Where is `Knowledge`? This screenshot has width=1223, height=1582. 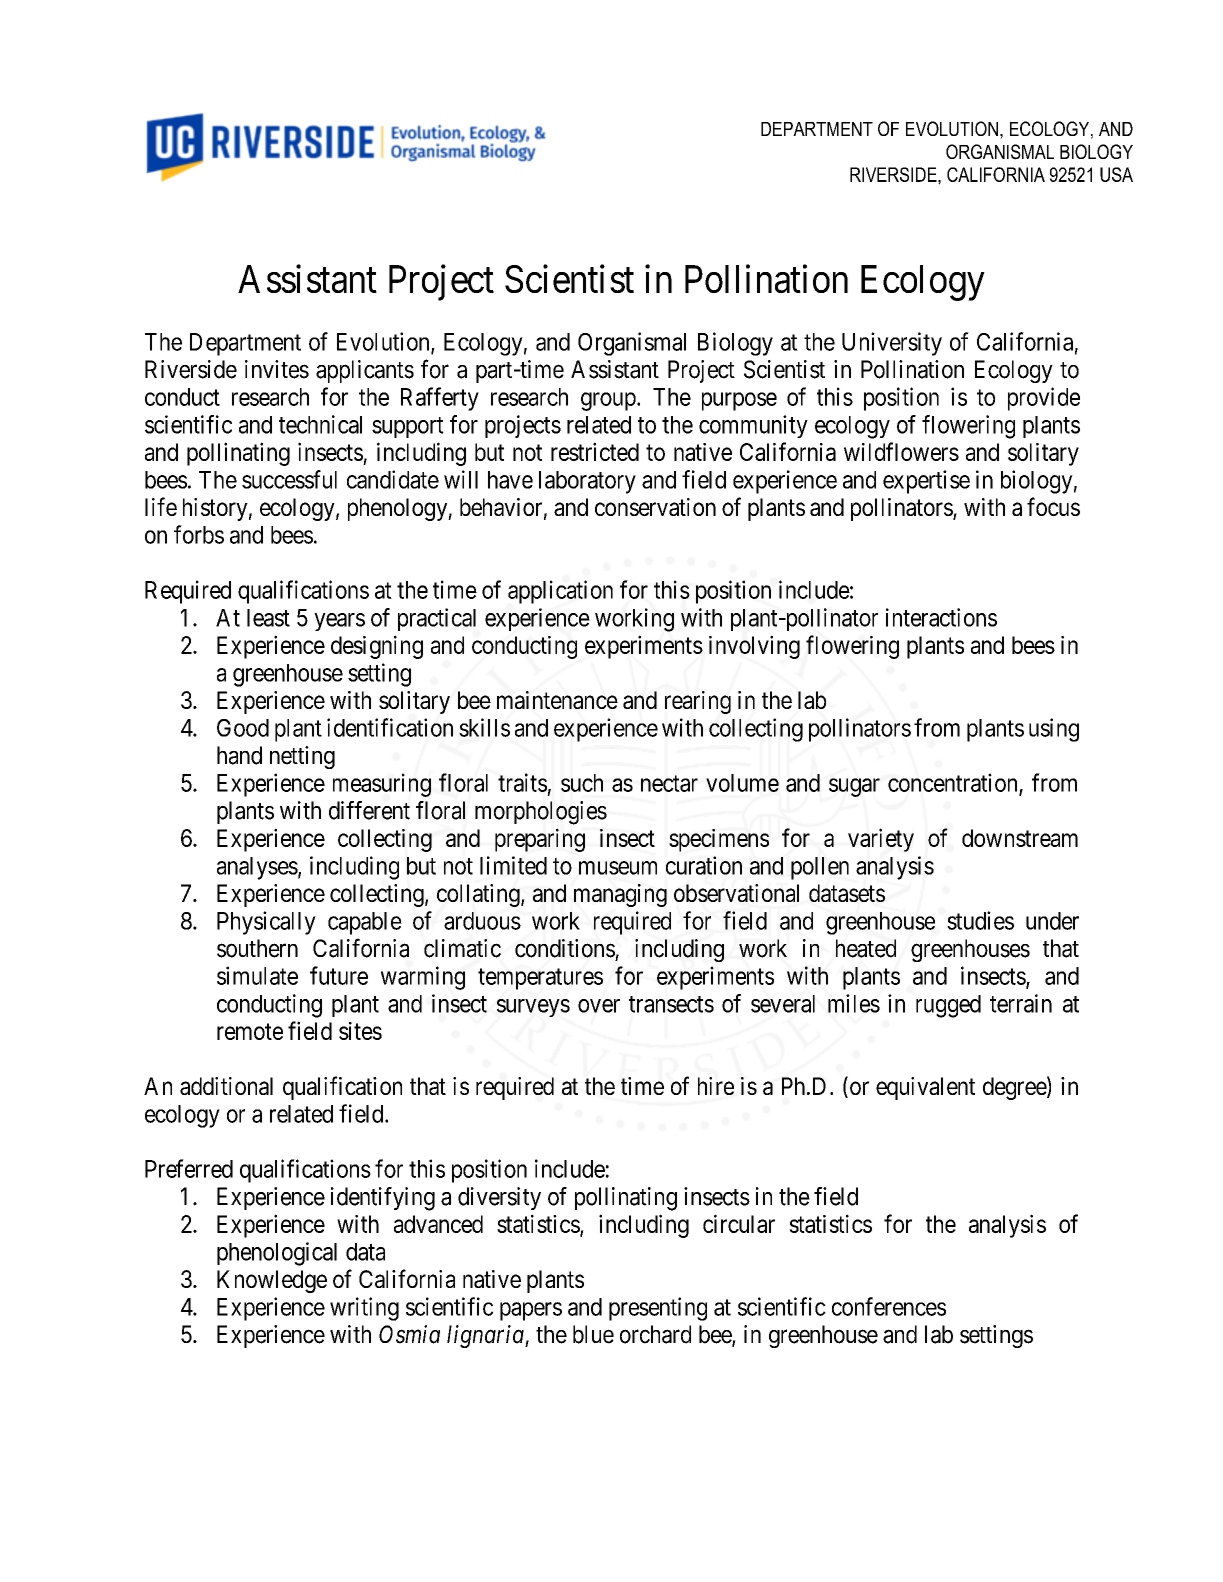
Knowledge is located at coordinates (272, 1281).
